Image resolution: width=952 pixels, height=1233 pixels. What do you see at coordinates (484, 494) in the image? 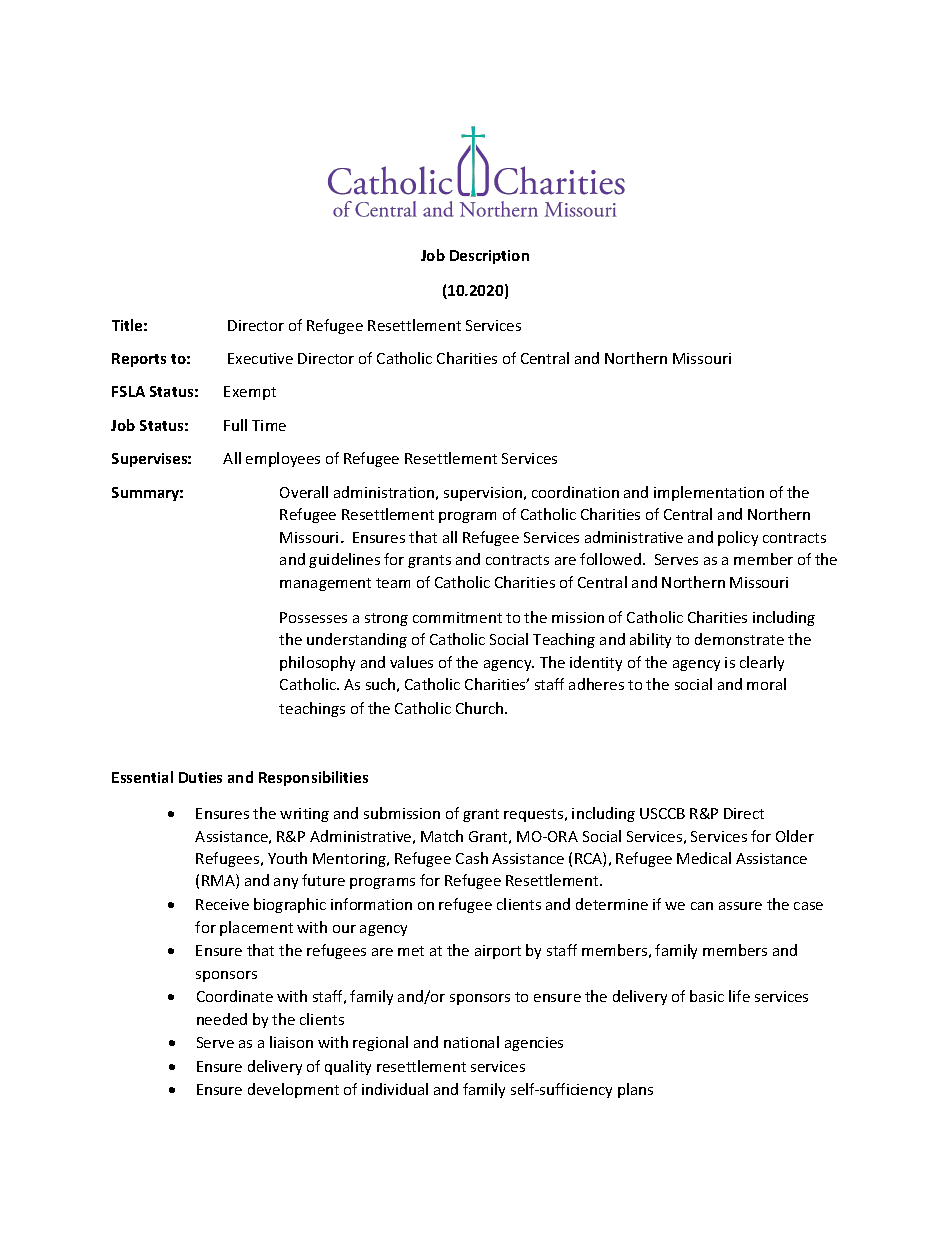
I see `supervision` at bounding box center [484, 494].
